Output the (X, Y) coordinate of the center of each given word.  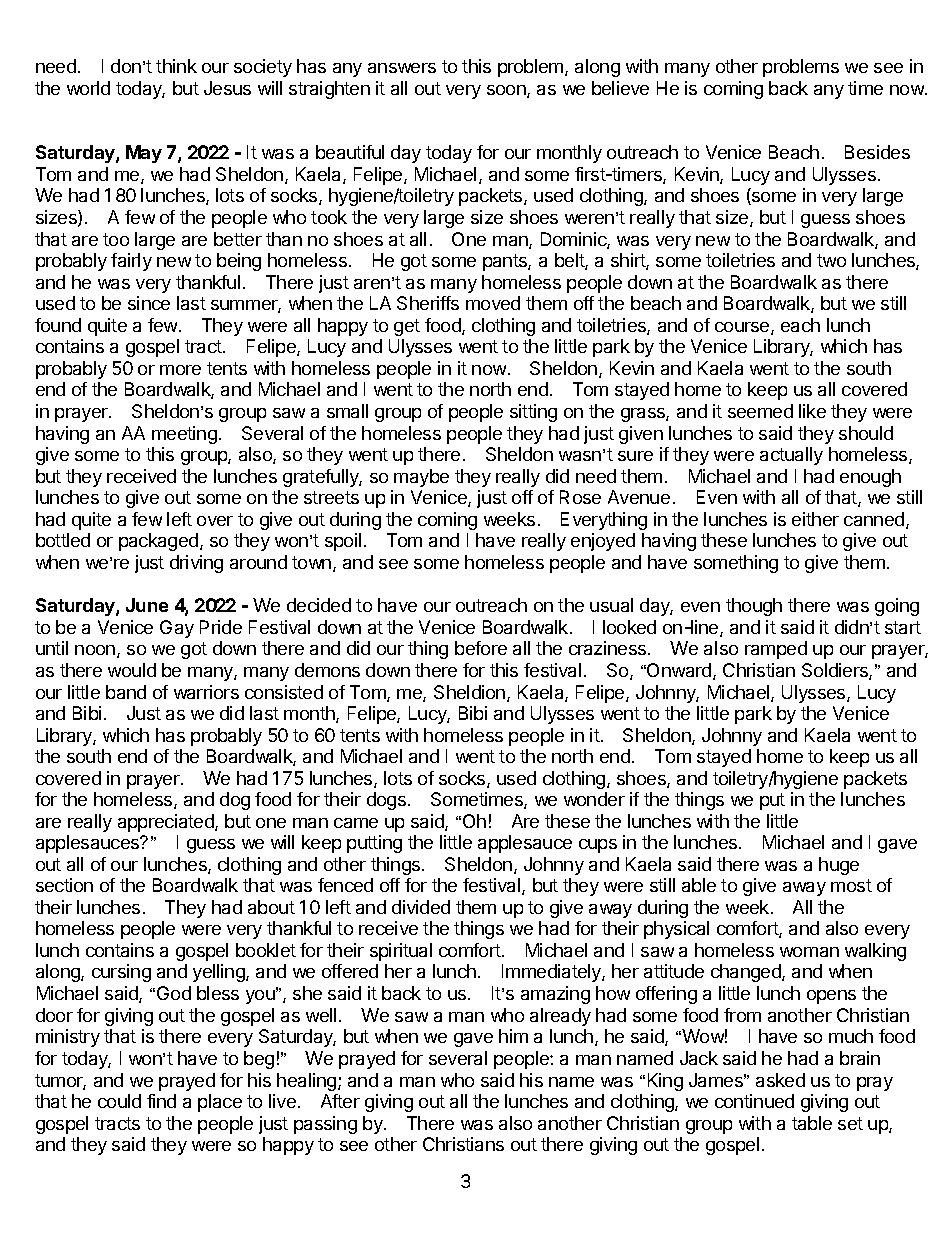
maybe (421, 478)
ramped (776, 650)
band (126, 692)
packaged (158, 542)
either (815, 519)
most (851, 885)
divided (421, 907)
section (64, 885)
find (161, 1101)
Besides (877, 152)
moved (493, 303)
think (176, 66)
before (481, 648)
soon (507, 91)
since (149, 303)
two (831, 260)
